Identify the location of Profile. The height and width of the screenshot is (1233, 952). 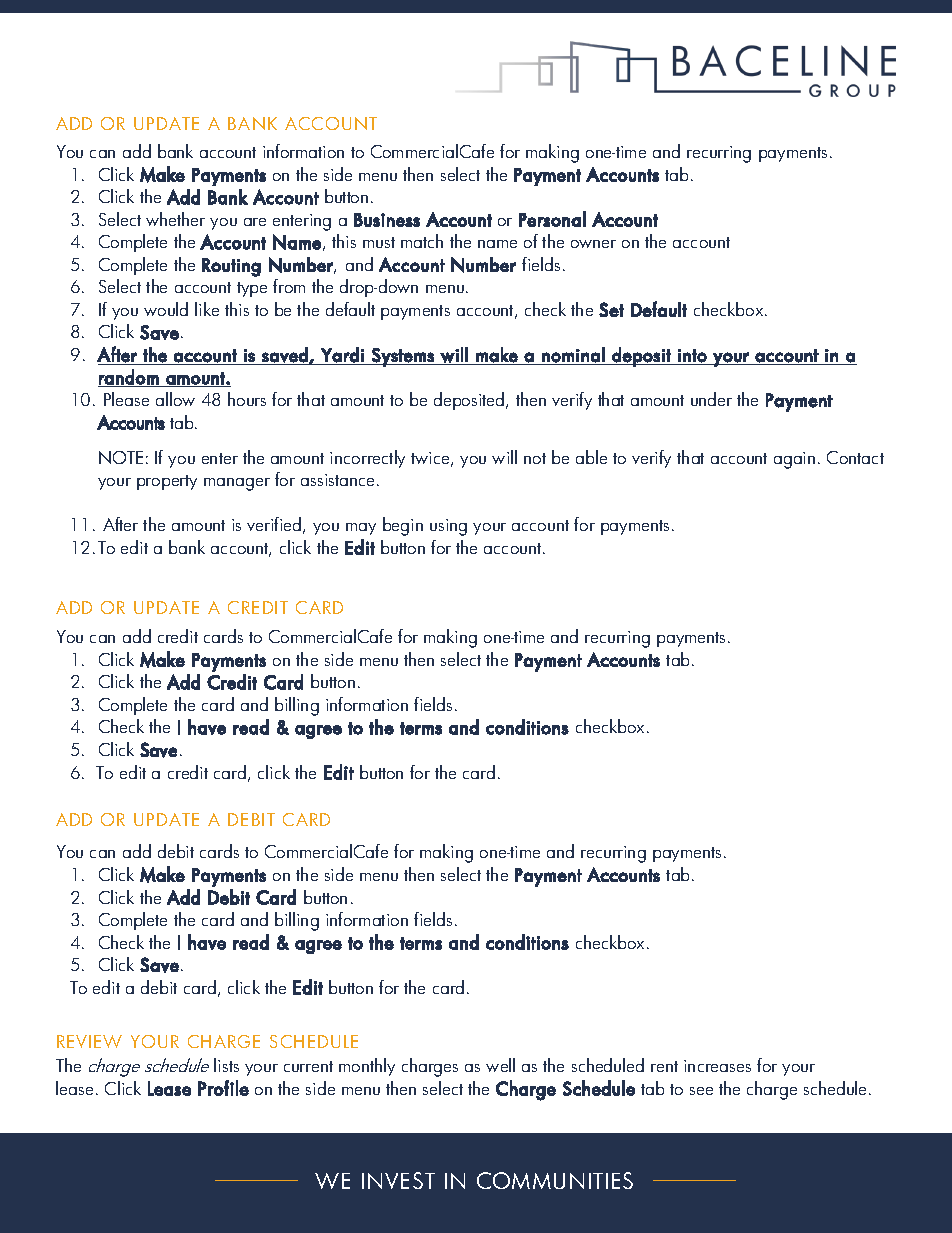
(223, 1088).
